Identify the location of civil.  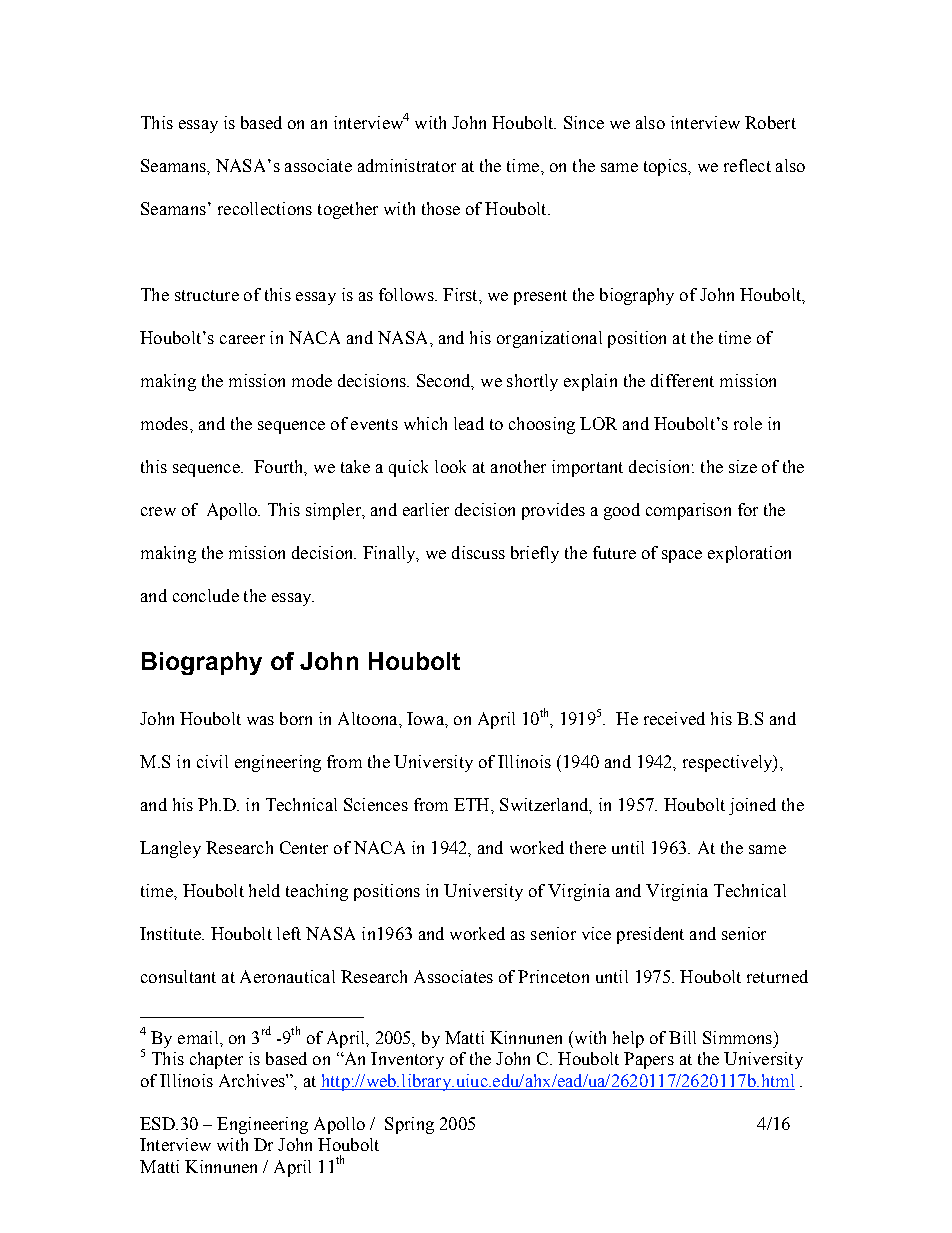
(212, 761).
